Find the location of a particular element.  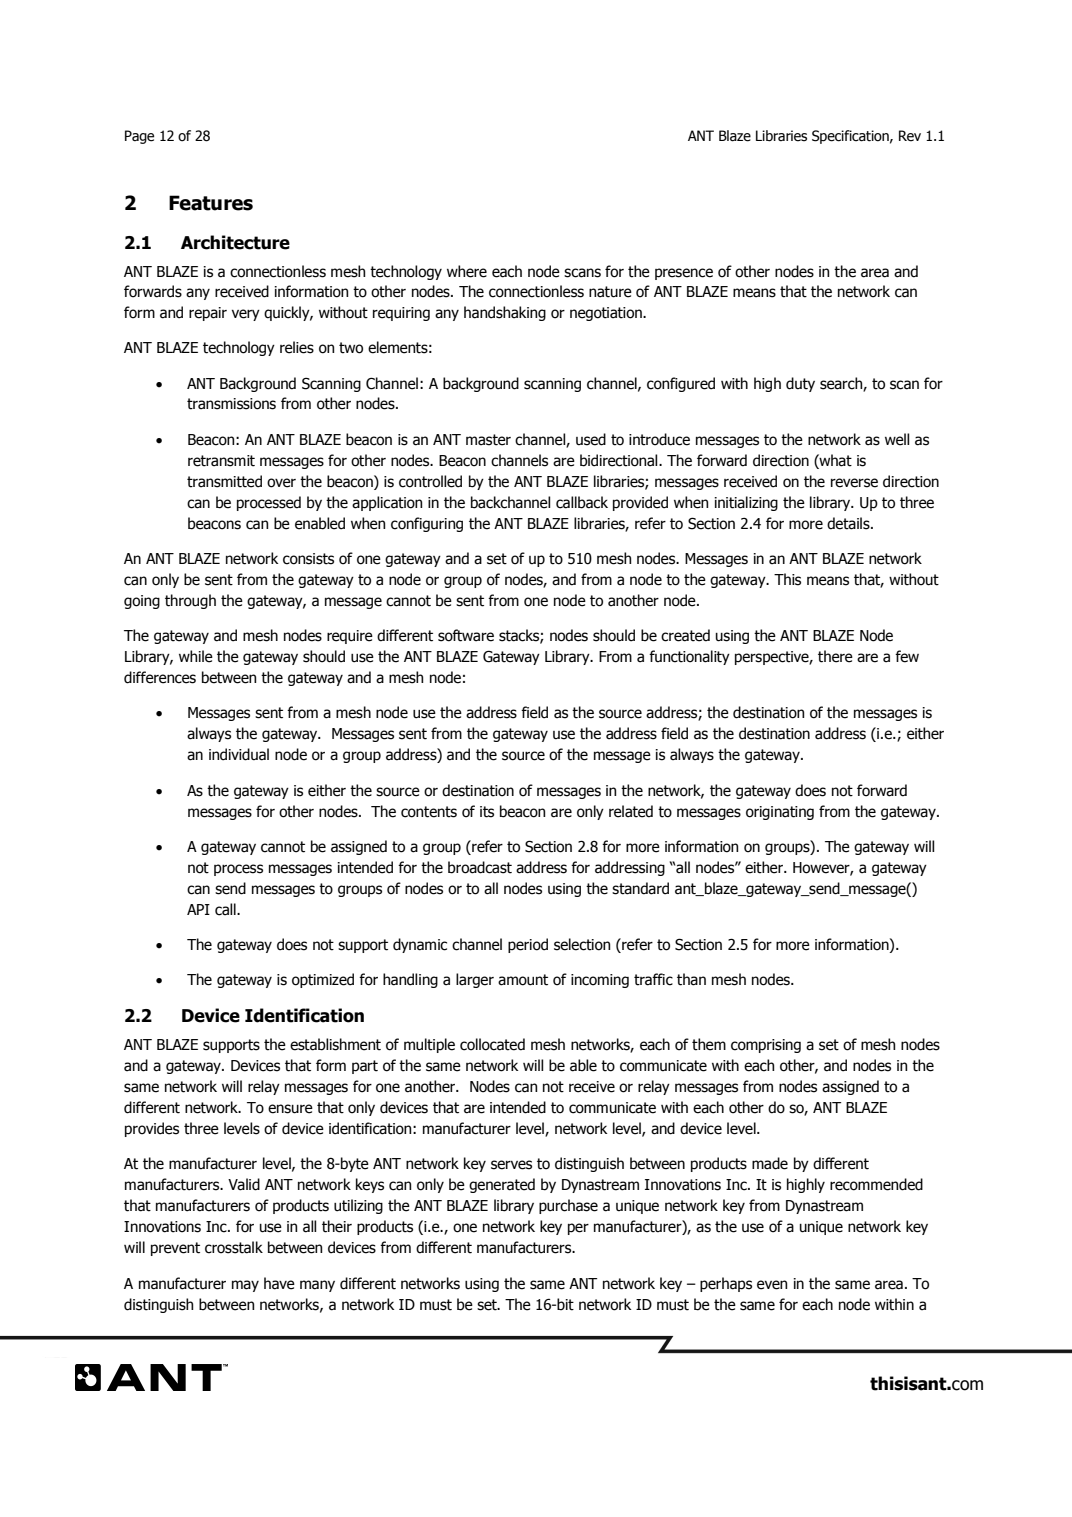

software is located at coordinates (466, 635).
